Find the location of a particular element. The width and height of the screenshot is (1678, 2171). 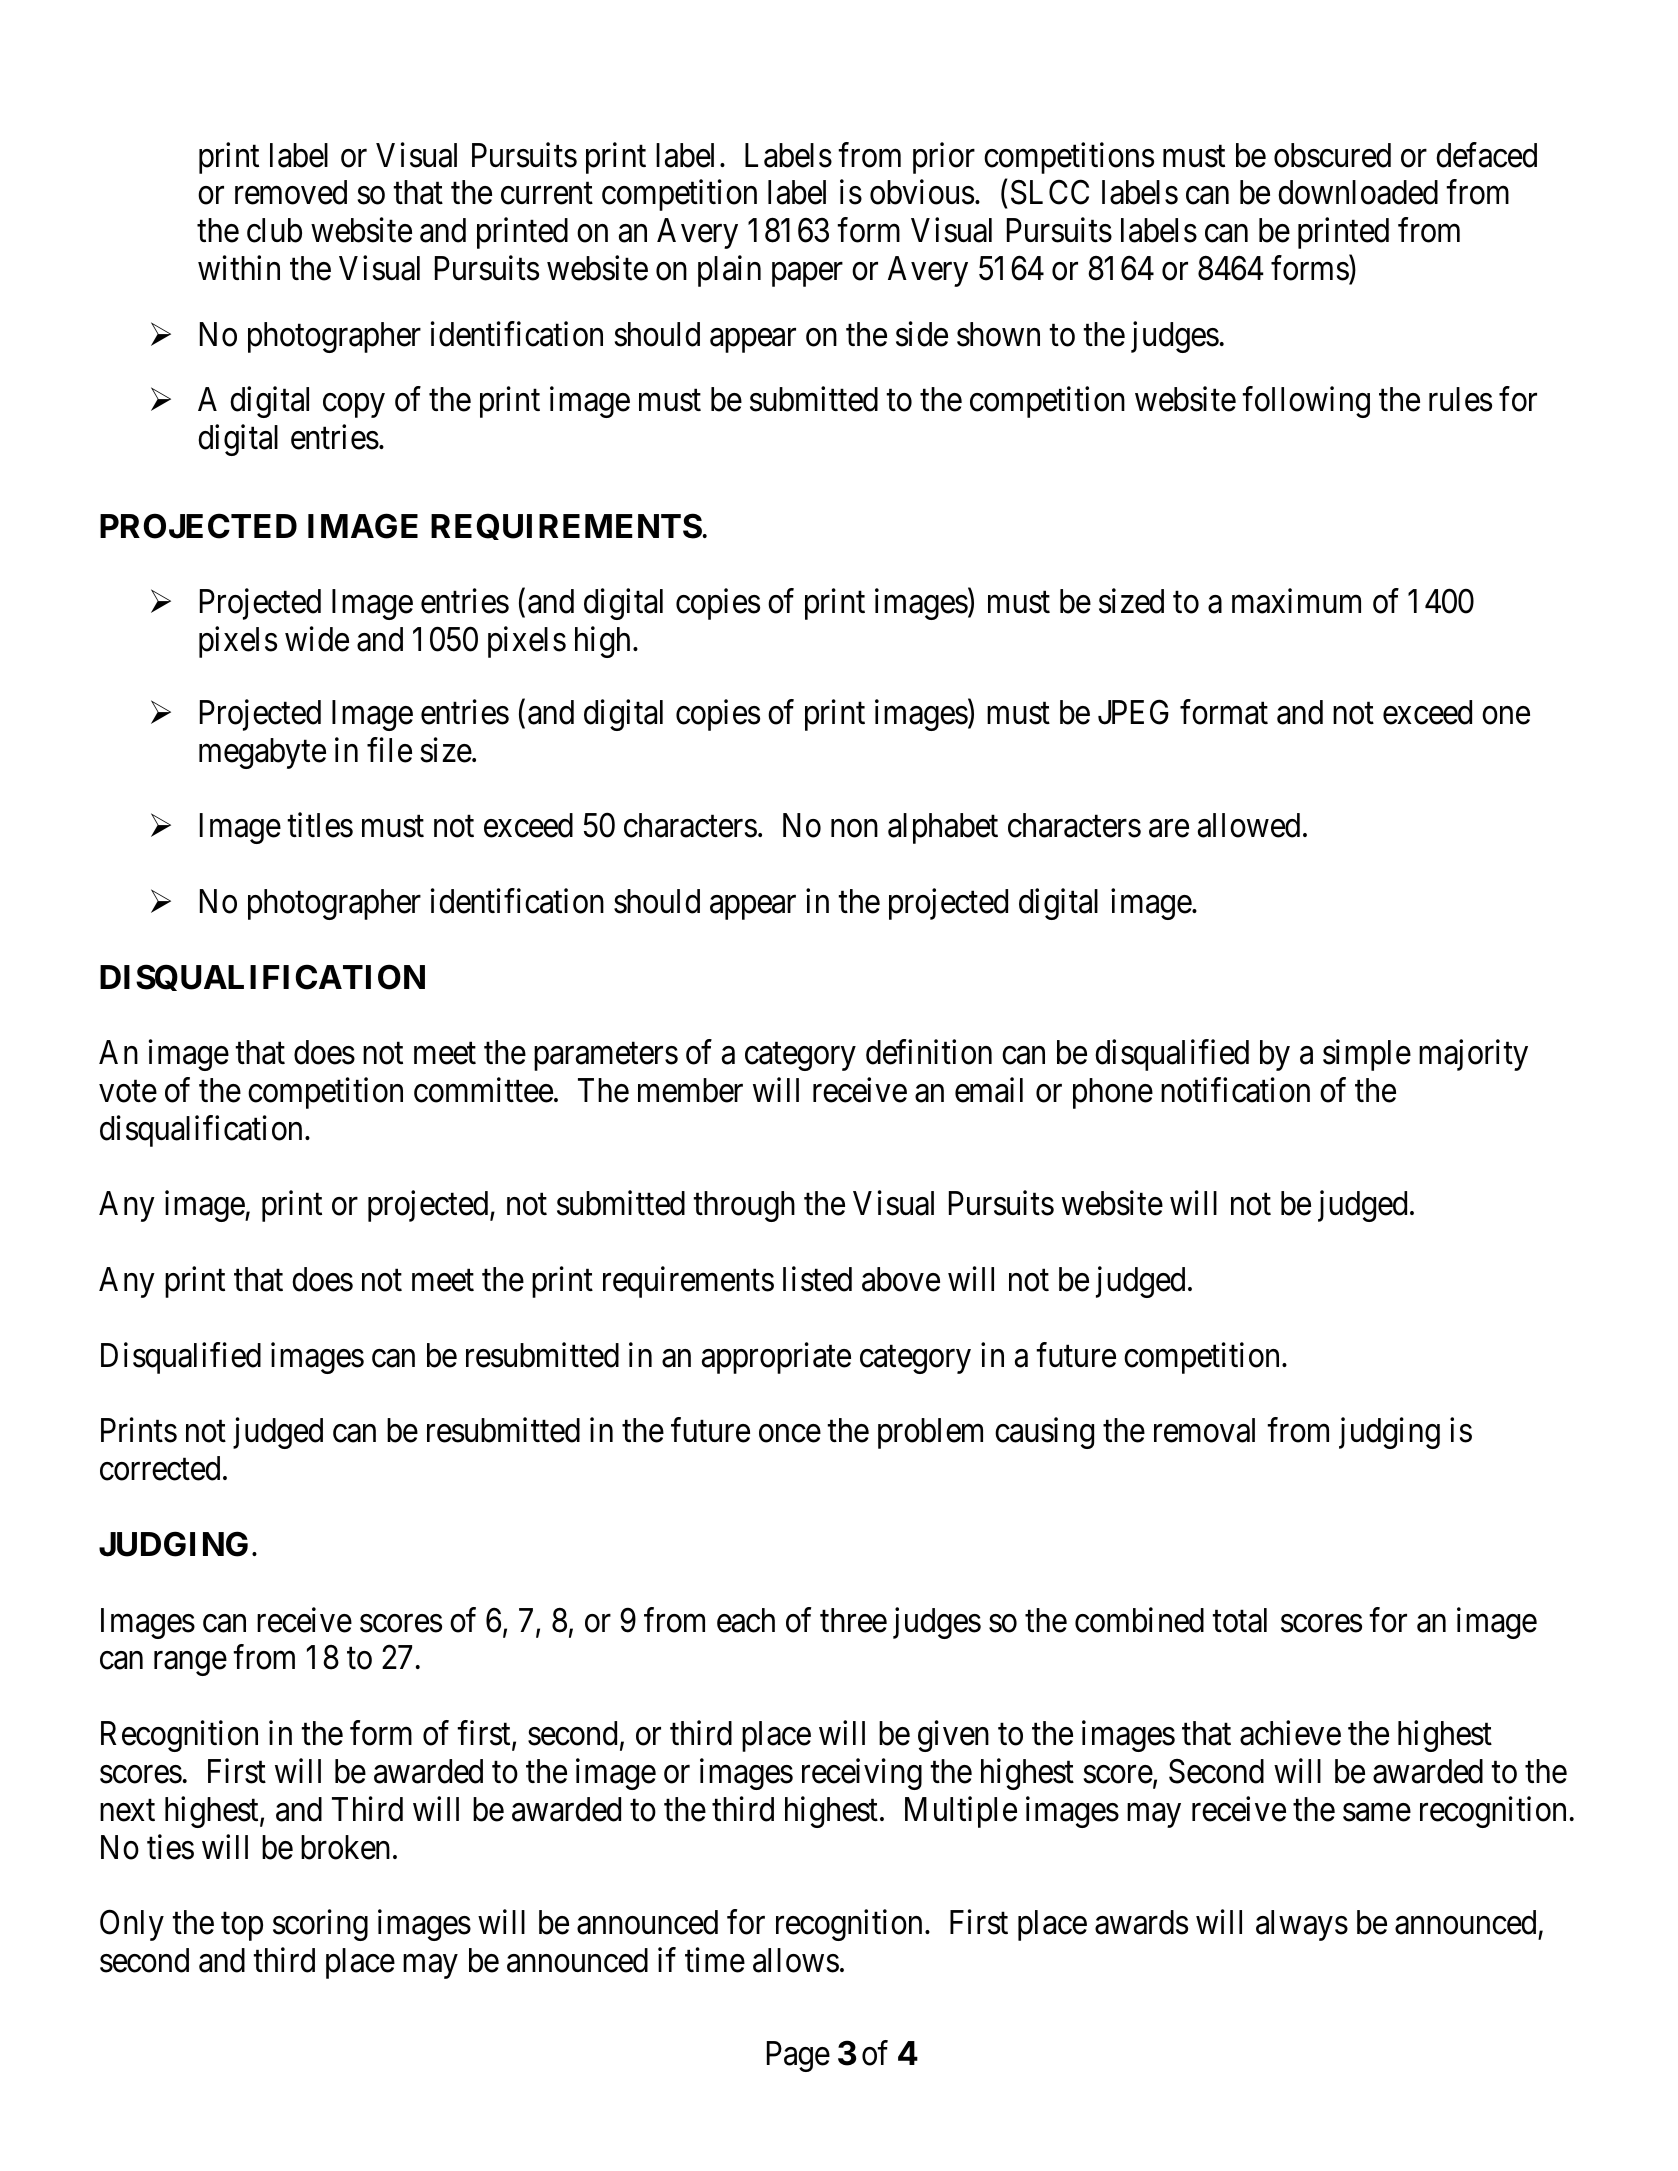

maximum is located at coordinates (1296, 601).
